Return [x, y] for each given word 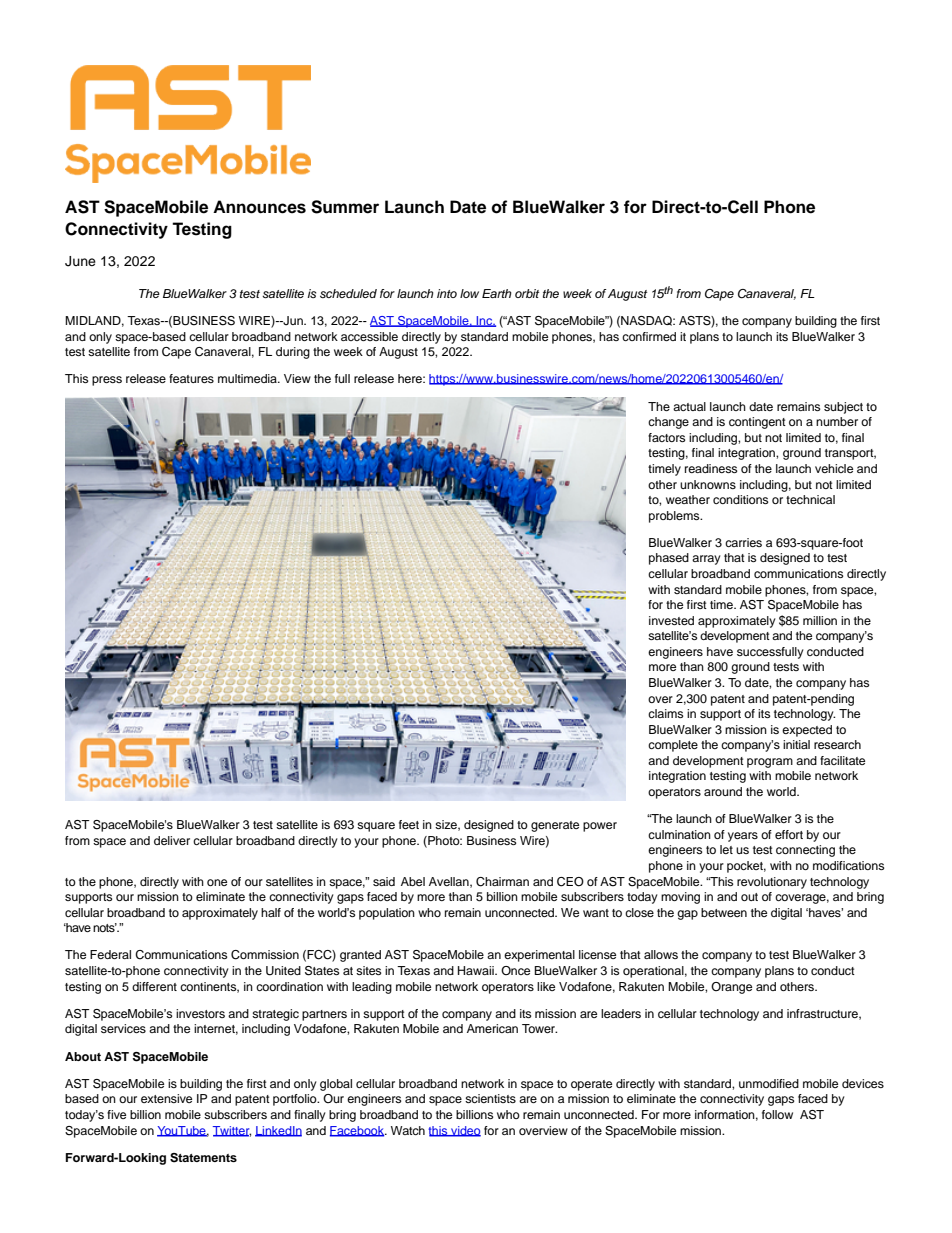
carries [743, 542]
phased [669, 559]
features [191, 378]
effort [789, 834]
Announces [259, 207]
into [447, 293]
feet [409, 824]
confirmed [649, 336]
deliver [172, 840]
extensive [166, 1098]
